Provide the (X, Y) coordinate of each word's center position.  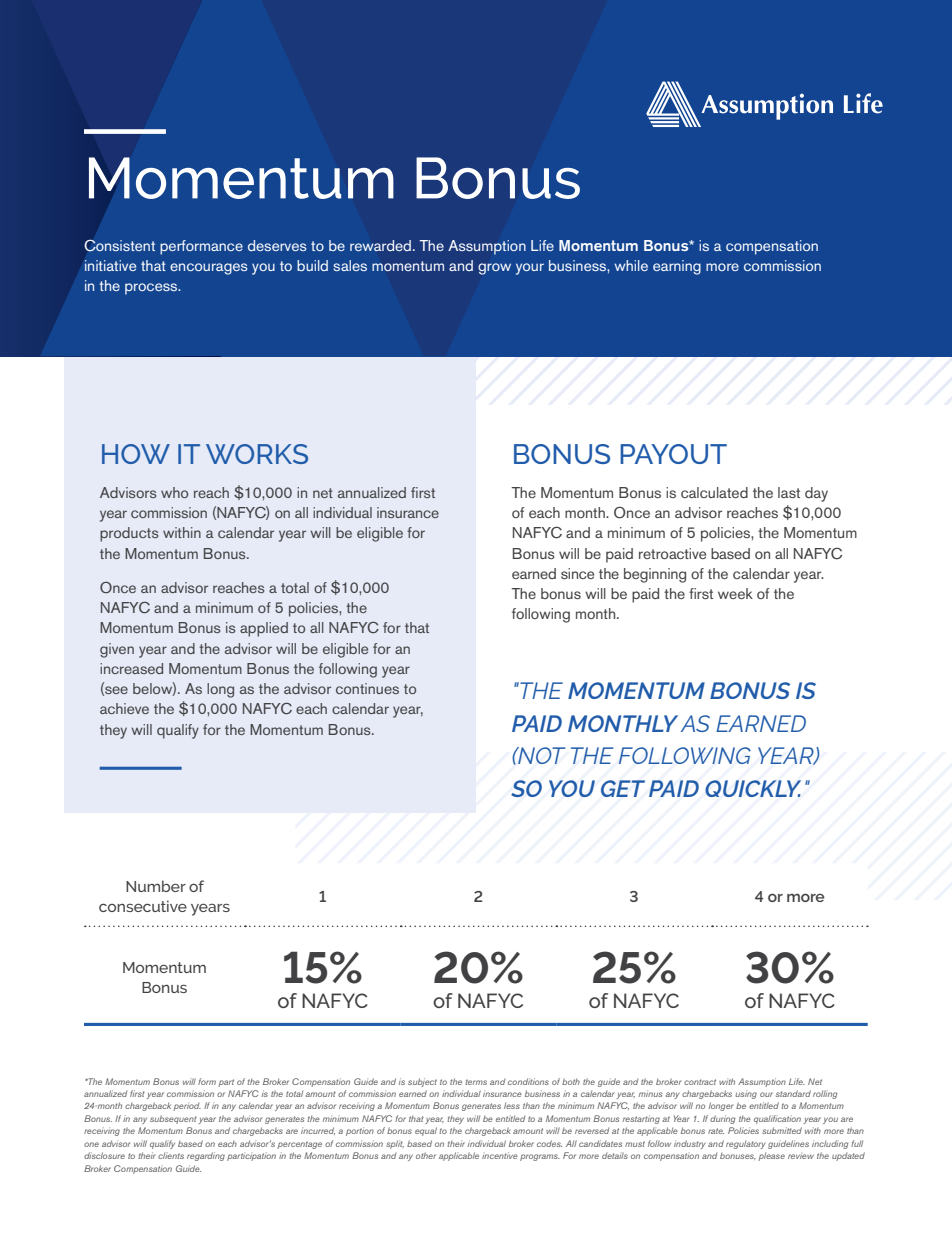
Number (156, 886)
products (129, 534)
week (735, 593)
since (577, 573)
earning (677, 267)
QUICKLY (753, 788)
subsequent (173, 1119)
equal (426, 1131)
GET (623, 788)
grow (494, 269)
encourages (209, 269)
